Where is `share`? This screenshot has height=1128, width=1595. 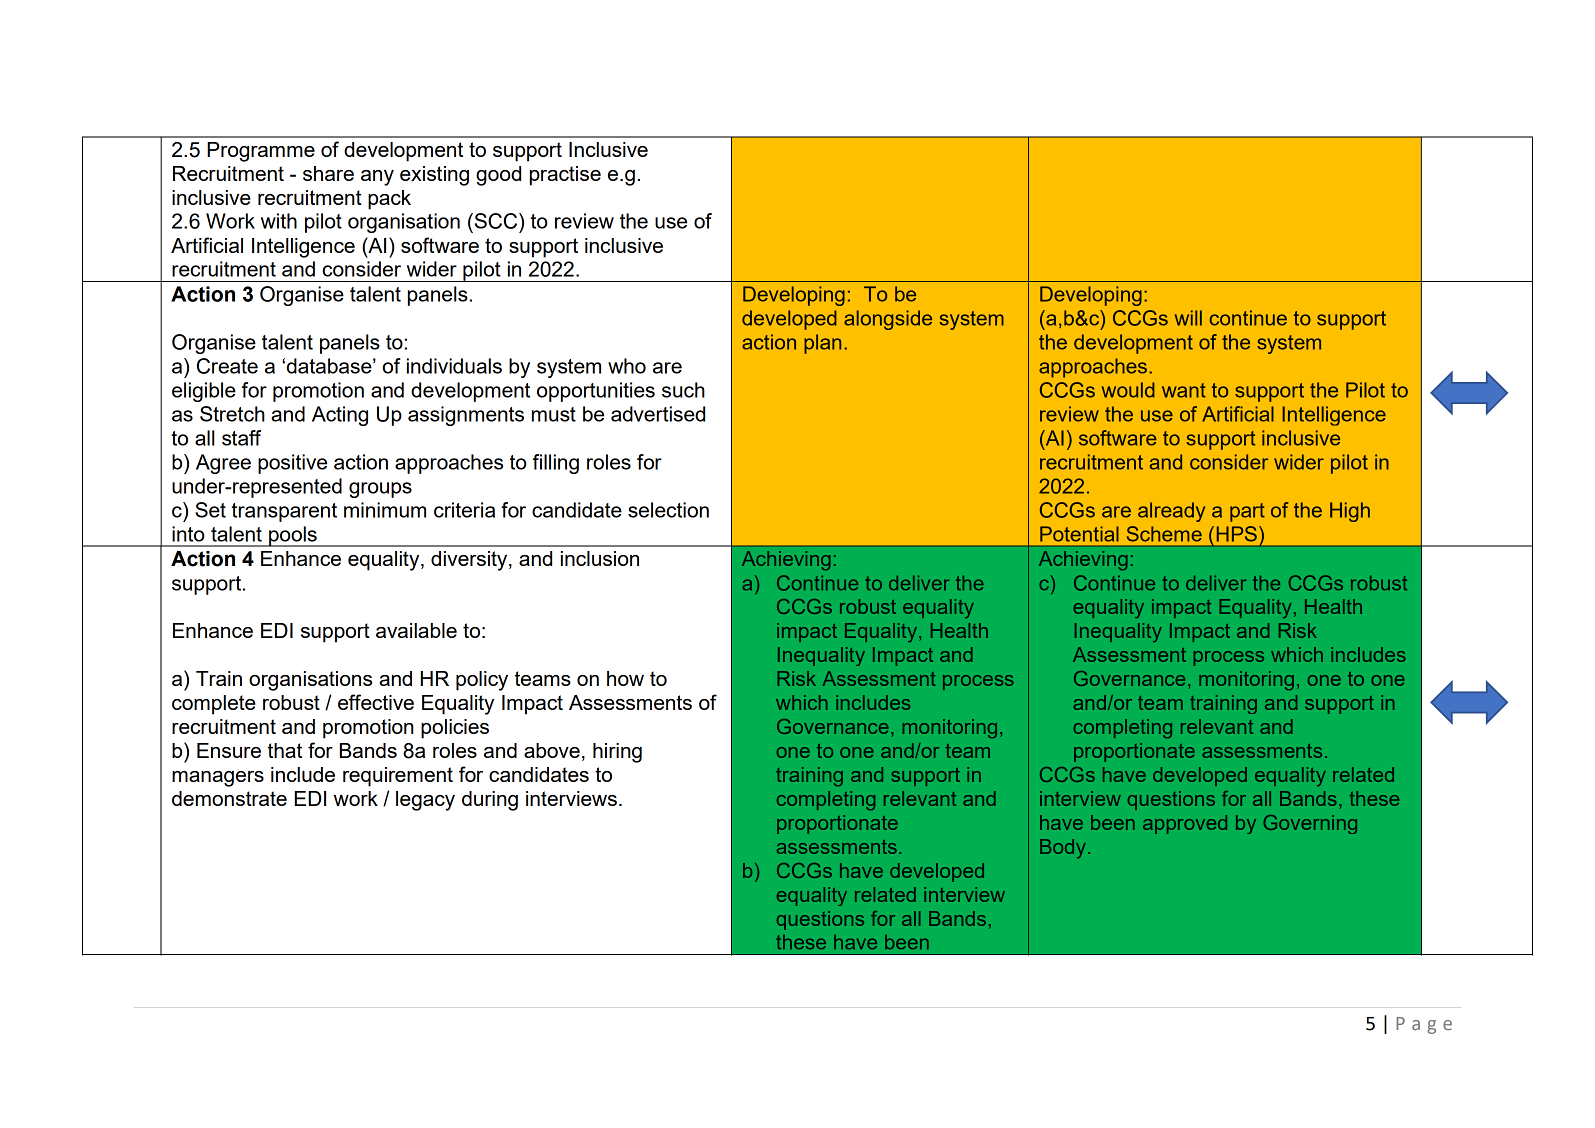
share is located at coordinates (328, 173).
